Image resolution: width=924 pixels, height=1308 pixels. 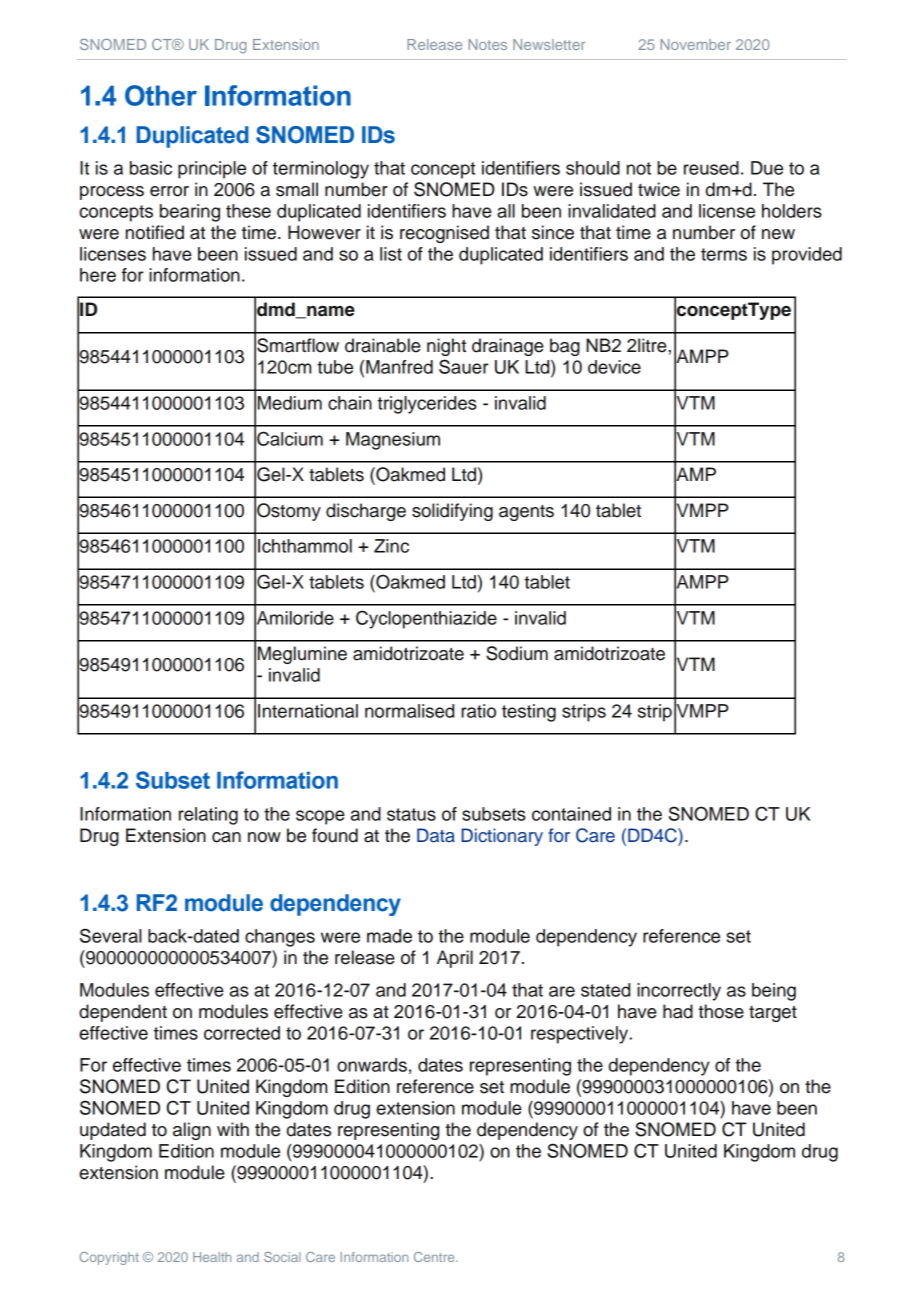 I want to click on Health, so click(x=212, y=1257).
